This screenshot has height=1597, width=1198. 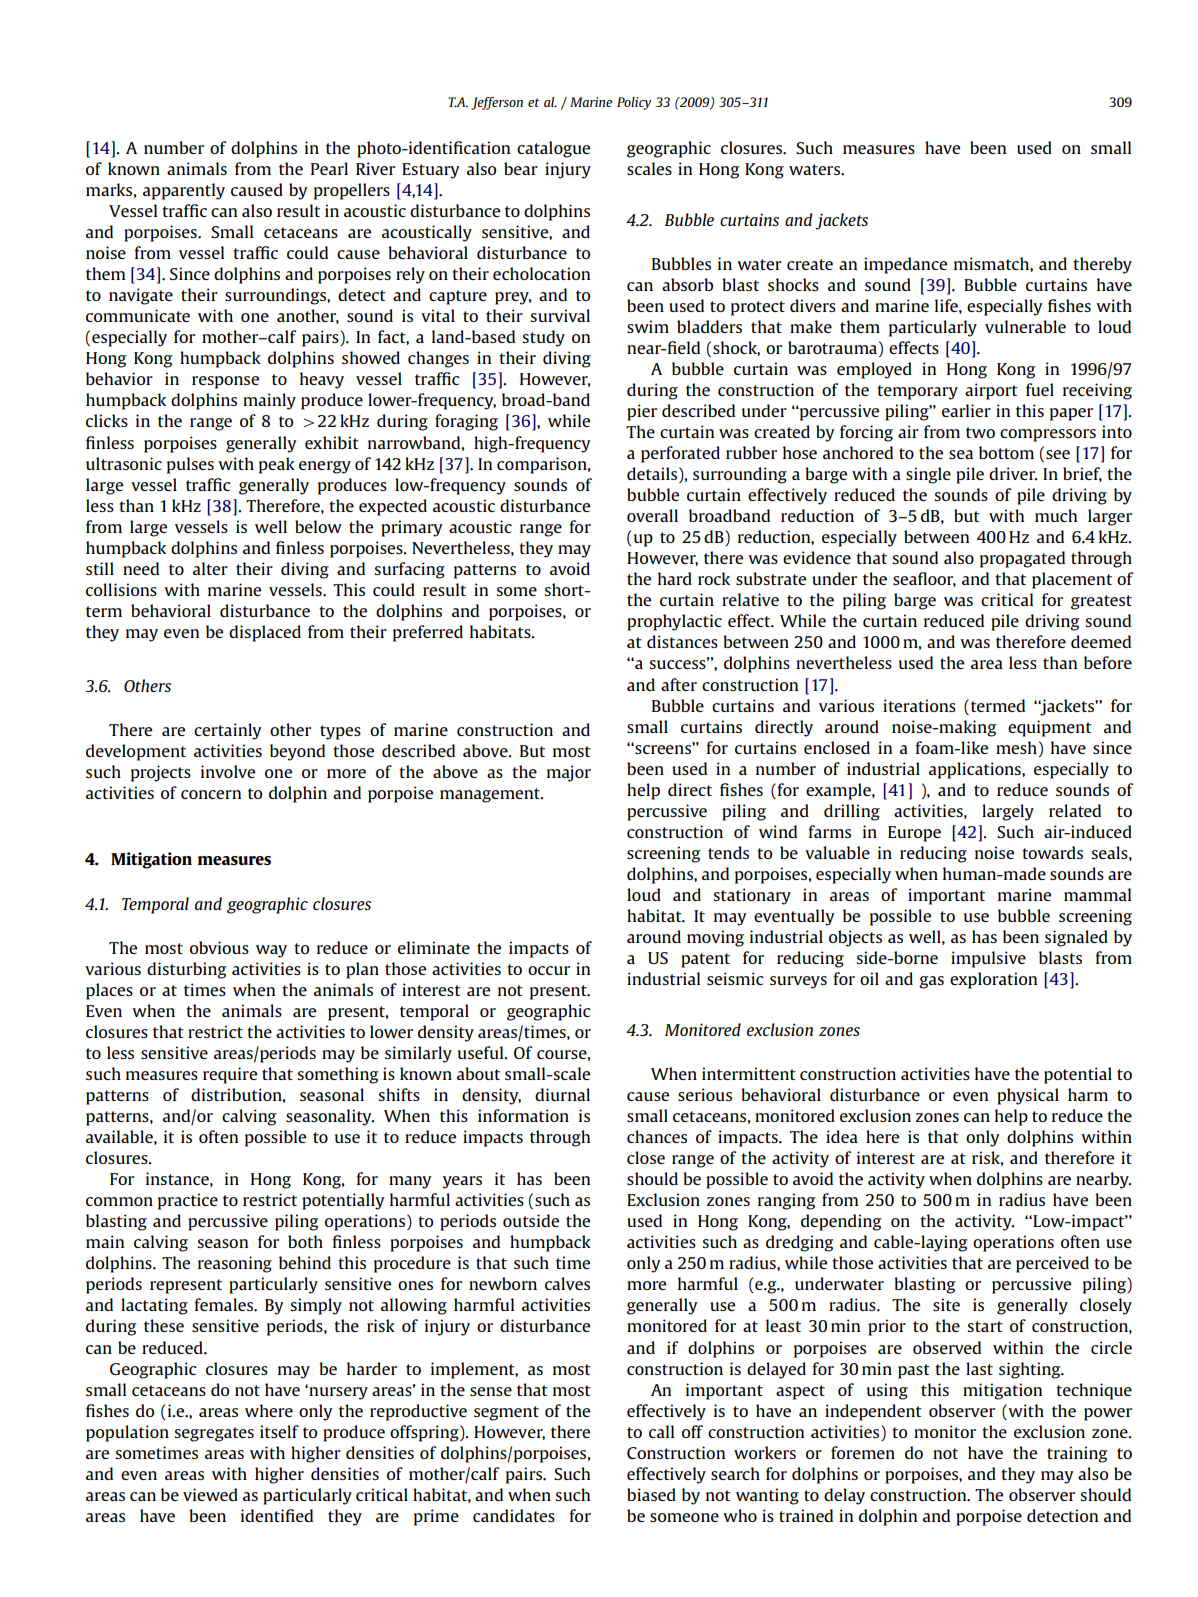 What do you see at coordinates (225, 382) in the screenshot?
I see `response` at bounding box center [225, 382].
